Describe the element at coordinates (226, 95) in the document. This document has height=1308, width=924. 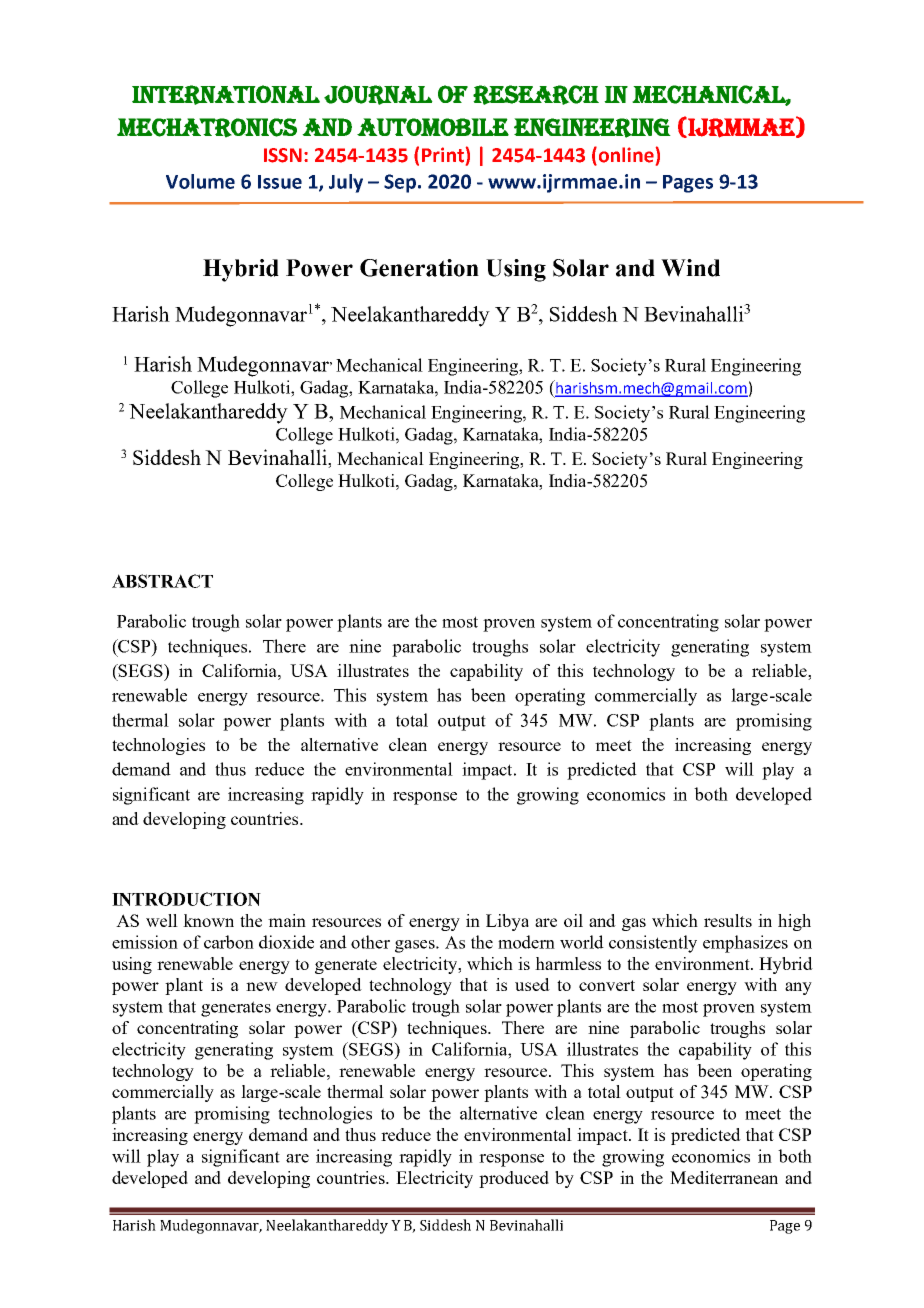
I see `International` at that location.
